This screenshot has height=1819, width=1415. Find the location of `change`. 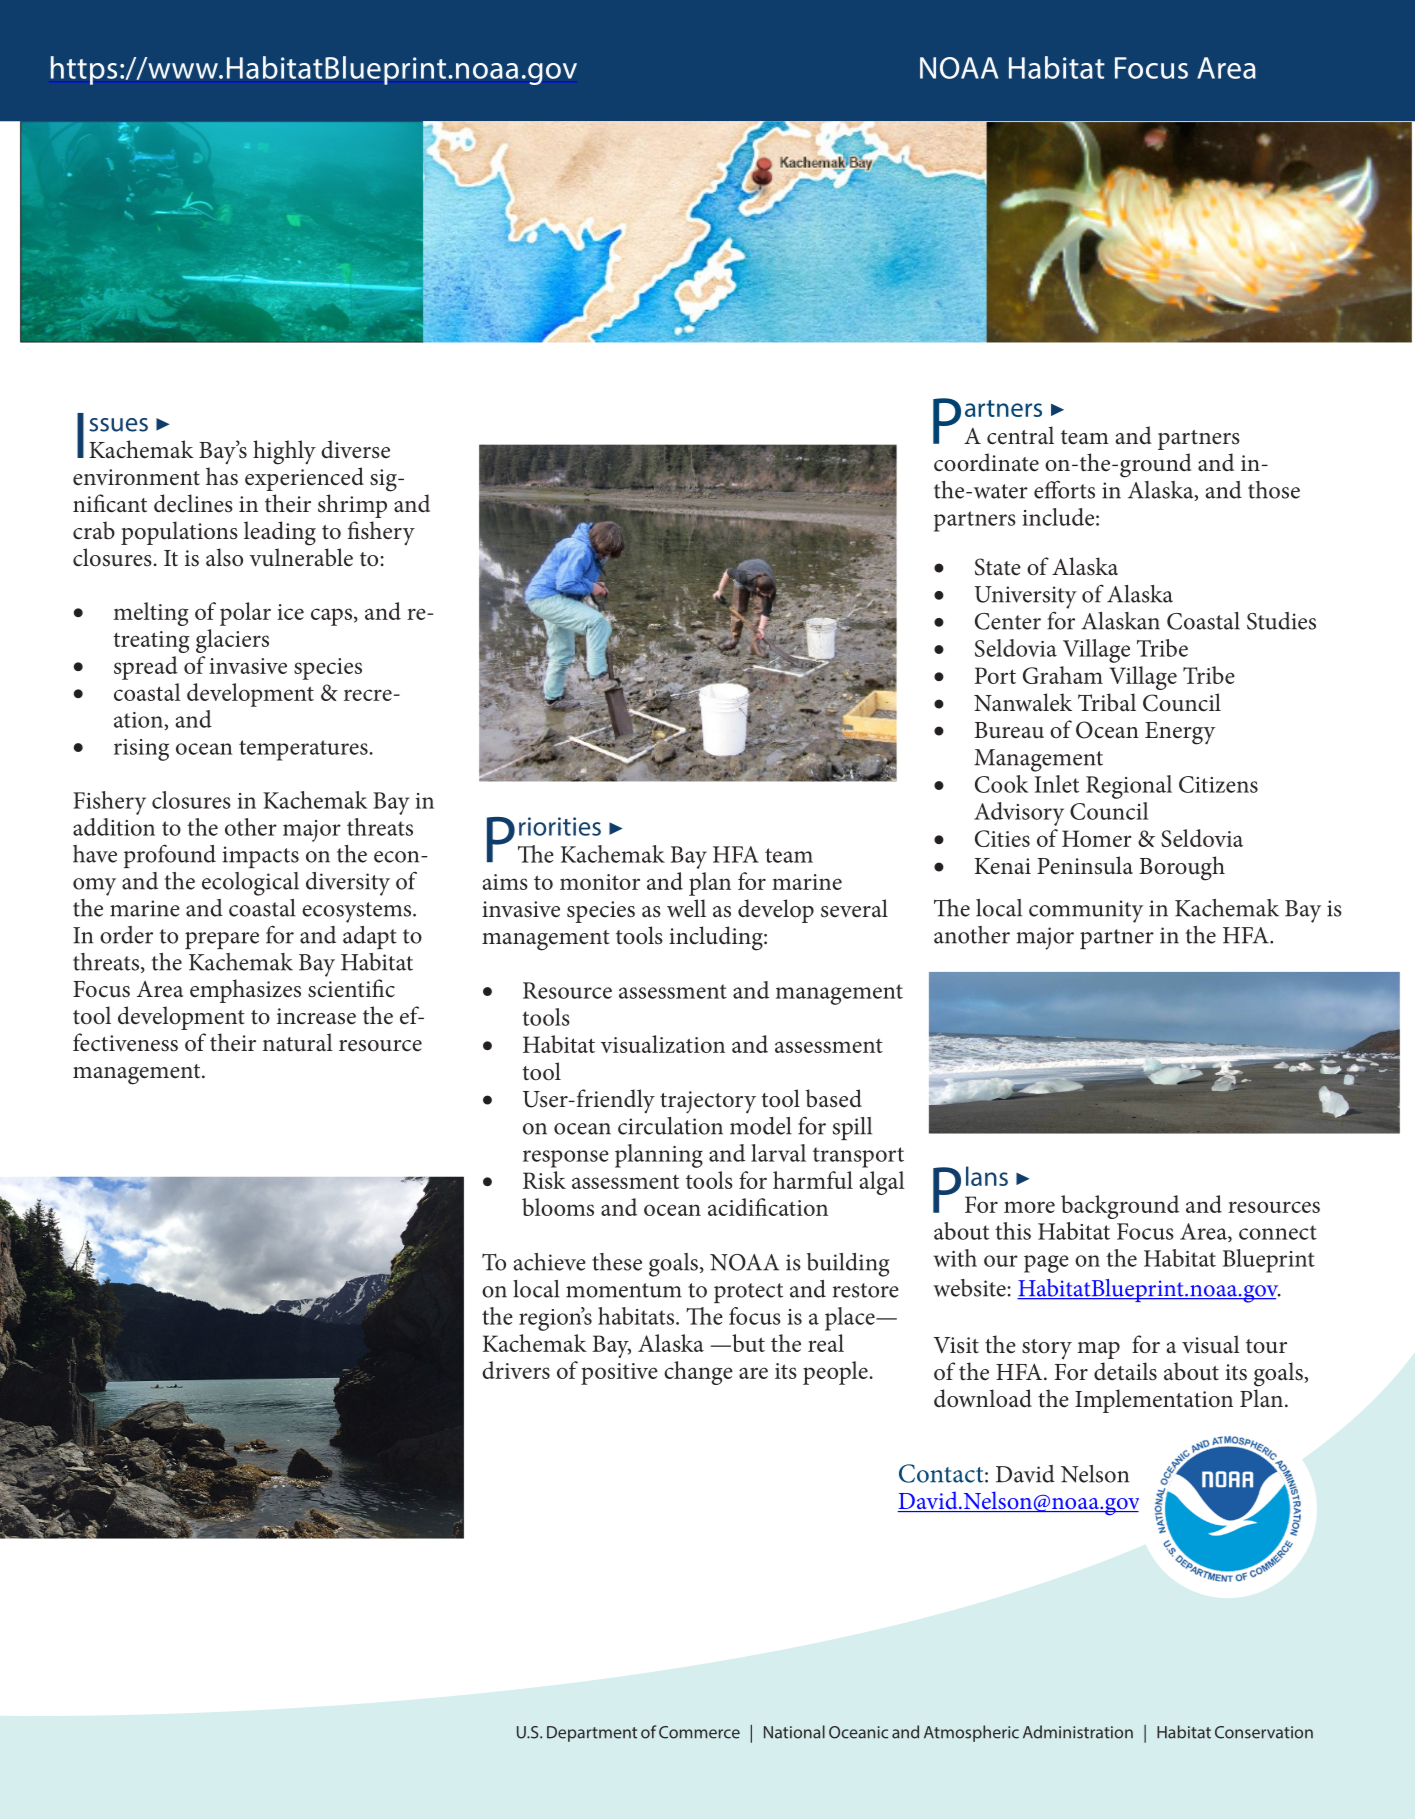

change is located at coordinates (698, 1373).
